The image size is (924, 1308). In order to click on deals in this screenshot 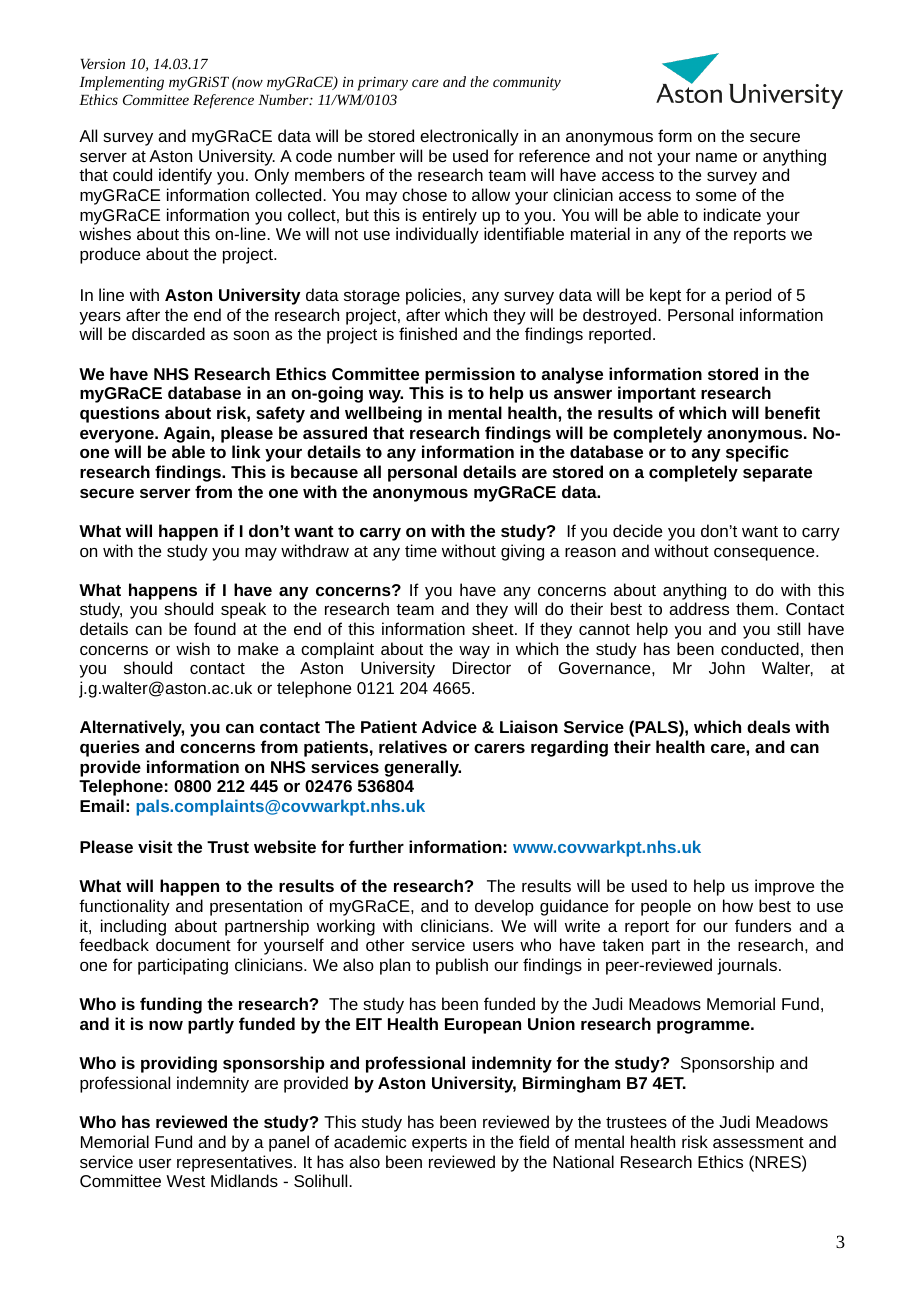, I will do `click(768, 726)`.
